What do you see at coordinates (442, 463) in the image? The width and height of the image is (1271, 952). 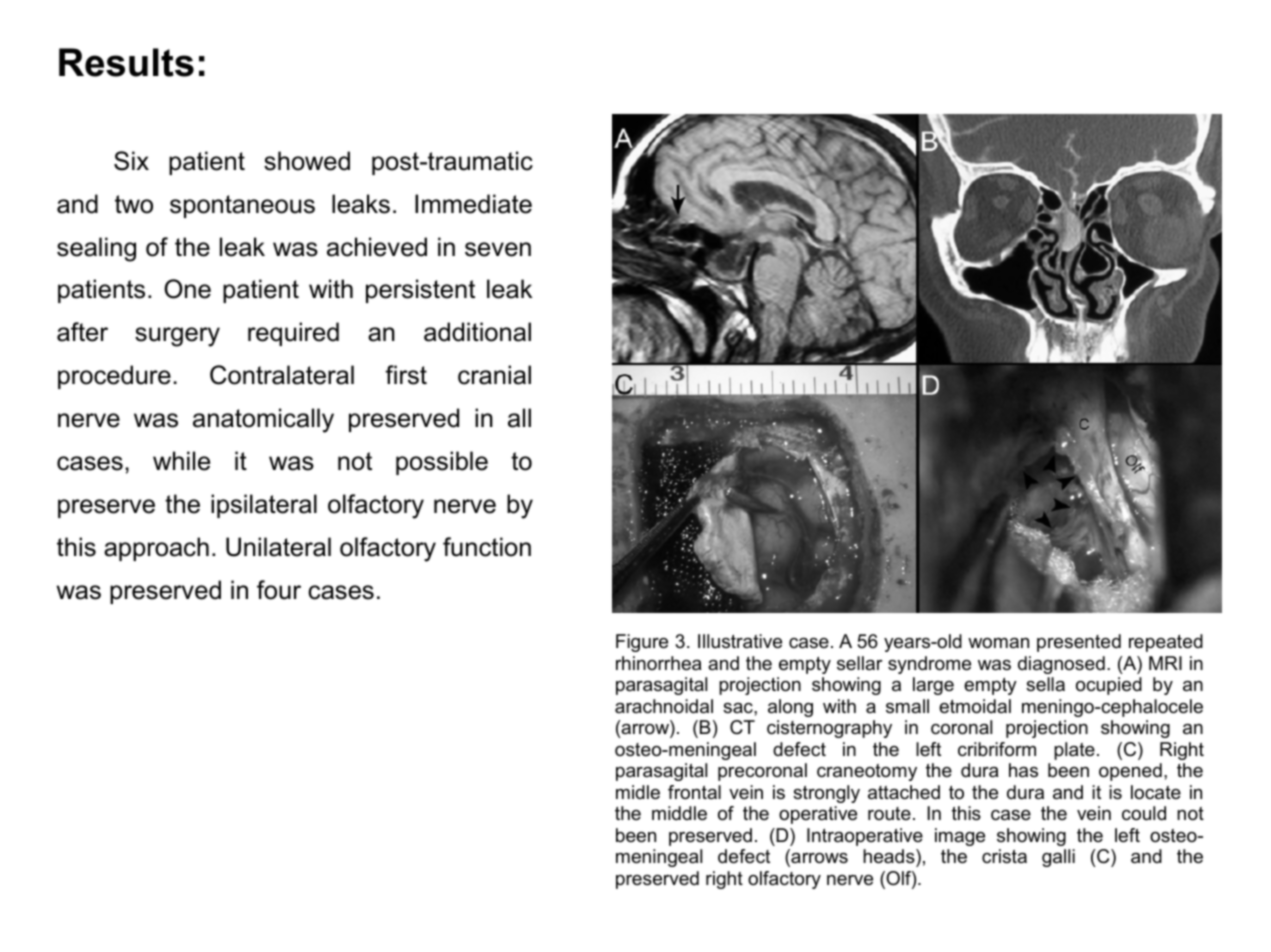 I see `possible` at bounding box center [442, 463].
